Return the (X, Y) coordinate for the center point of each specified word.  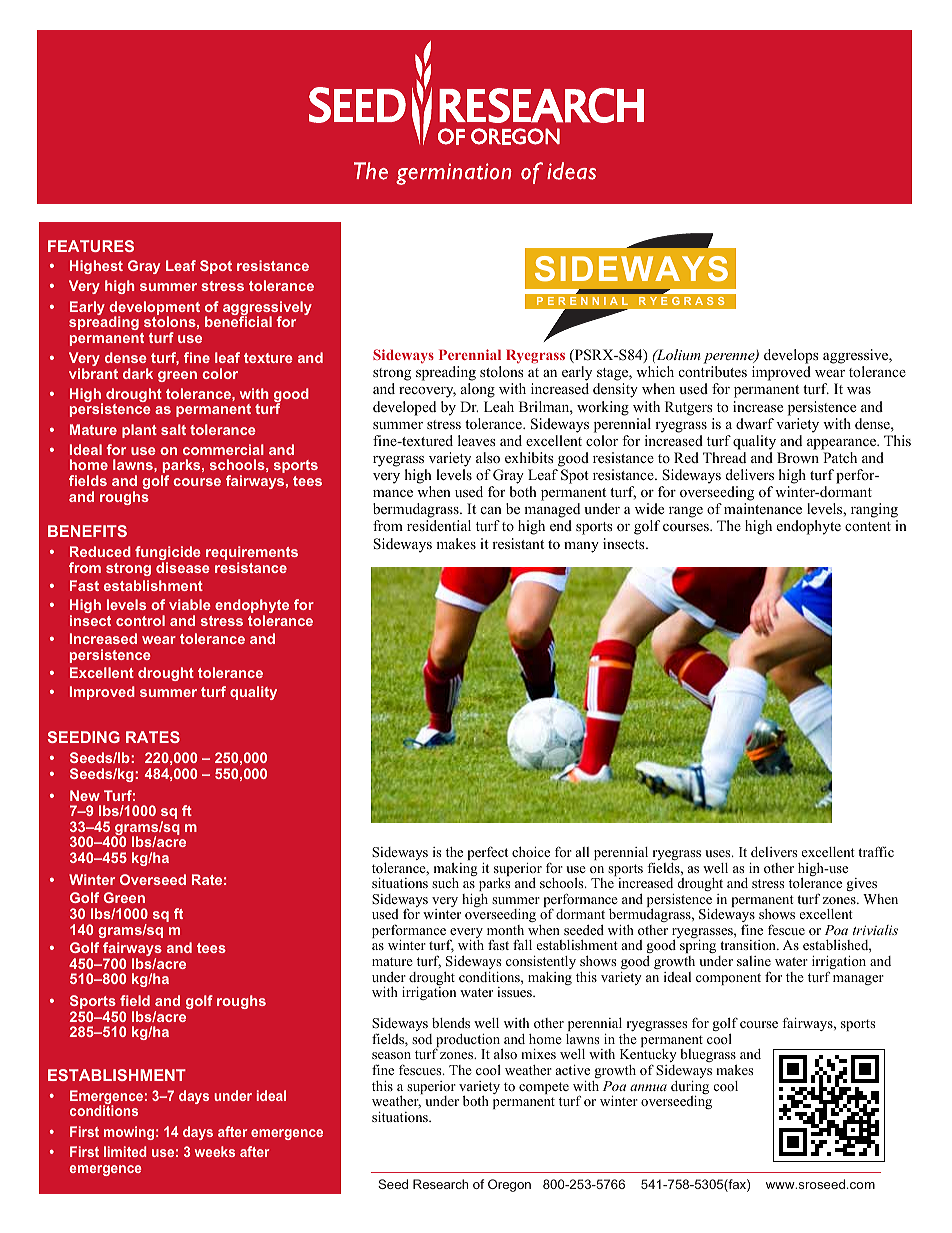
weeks (215, 1151)
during (690, 1089)
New (85, 795)
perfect (488, 853)
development (154, 309)
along (478, 390)
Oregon (509, 1185)
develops (791, 356)
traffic (876, 851)
